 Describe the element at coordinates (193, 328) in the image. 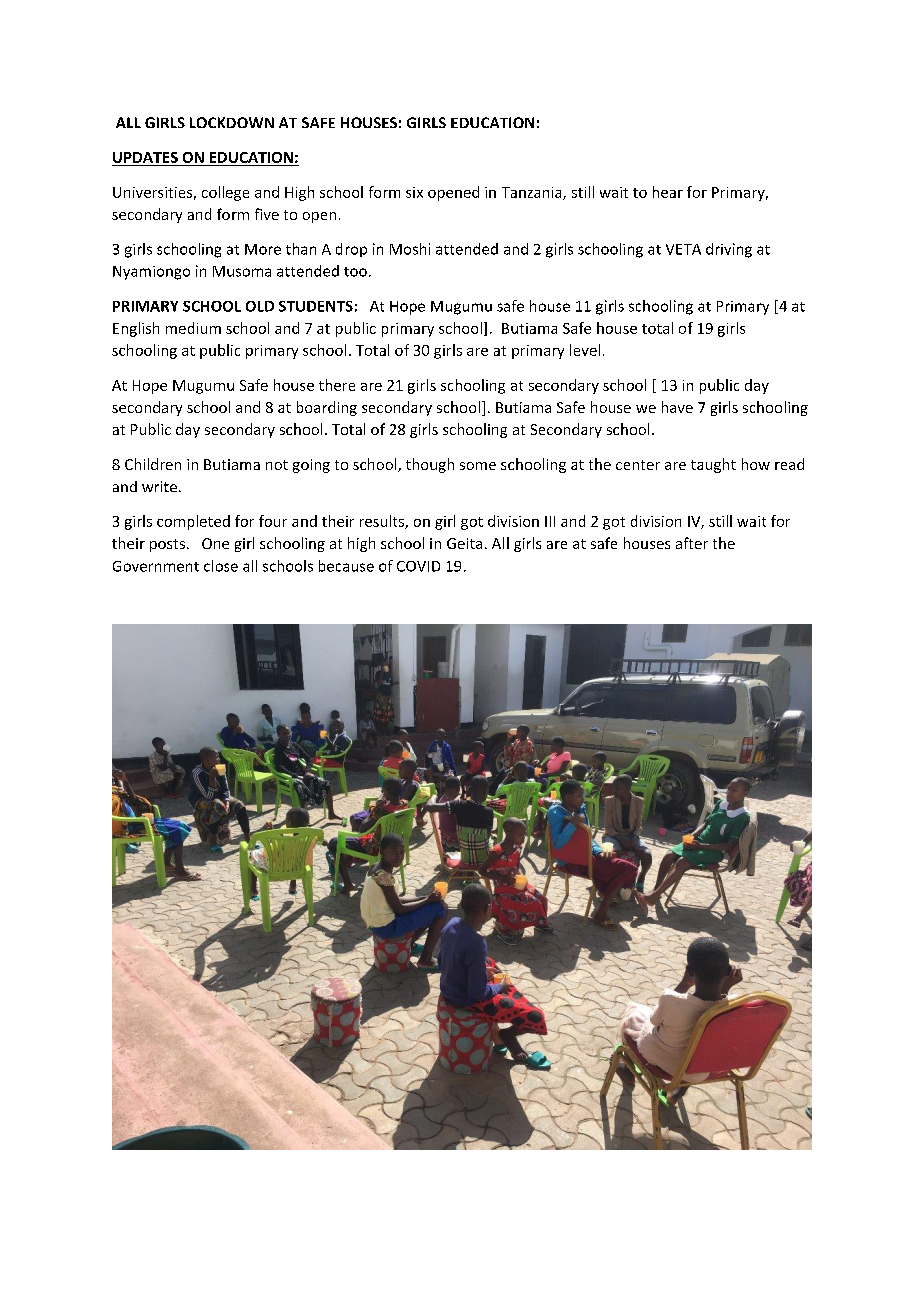

I see `medium` at that location.
